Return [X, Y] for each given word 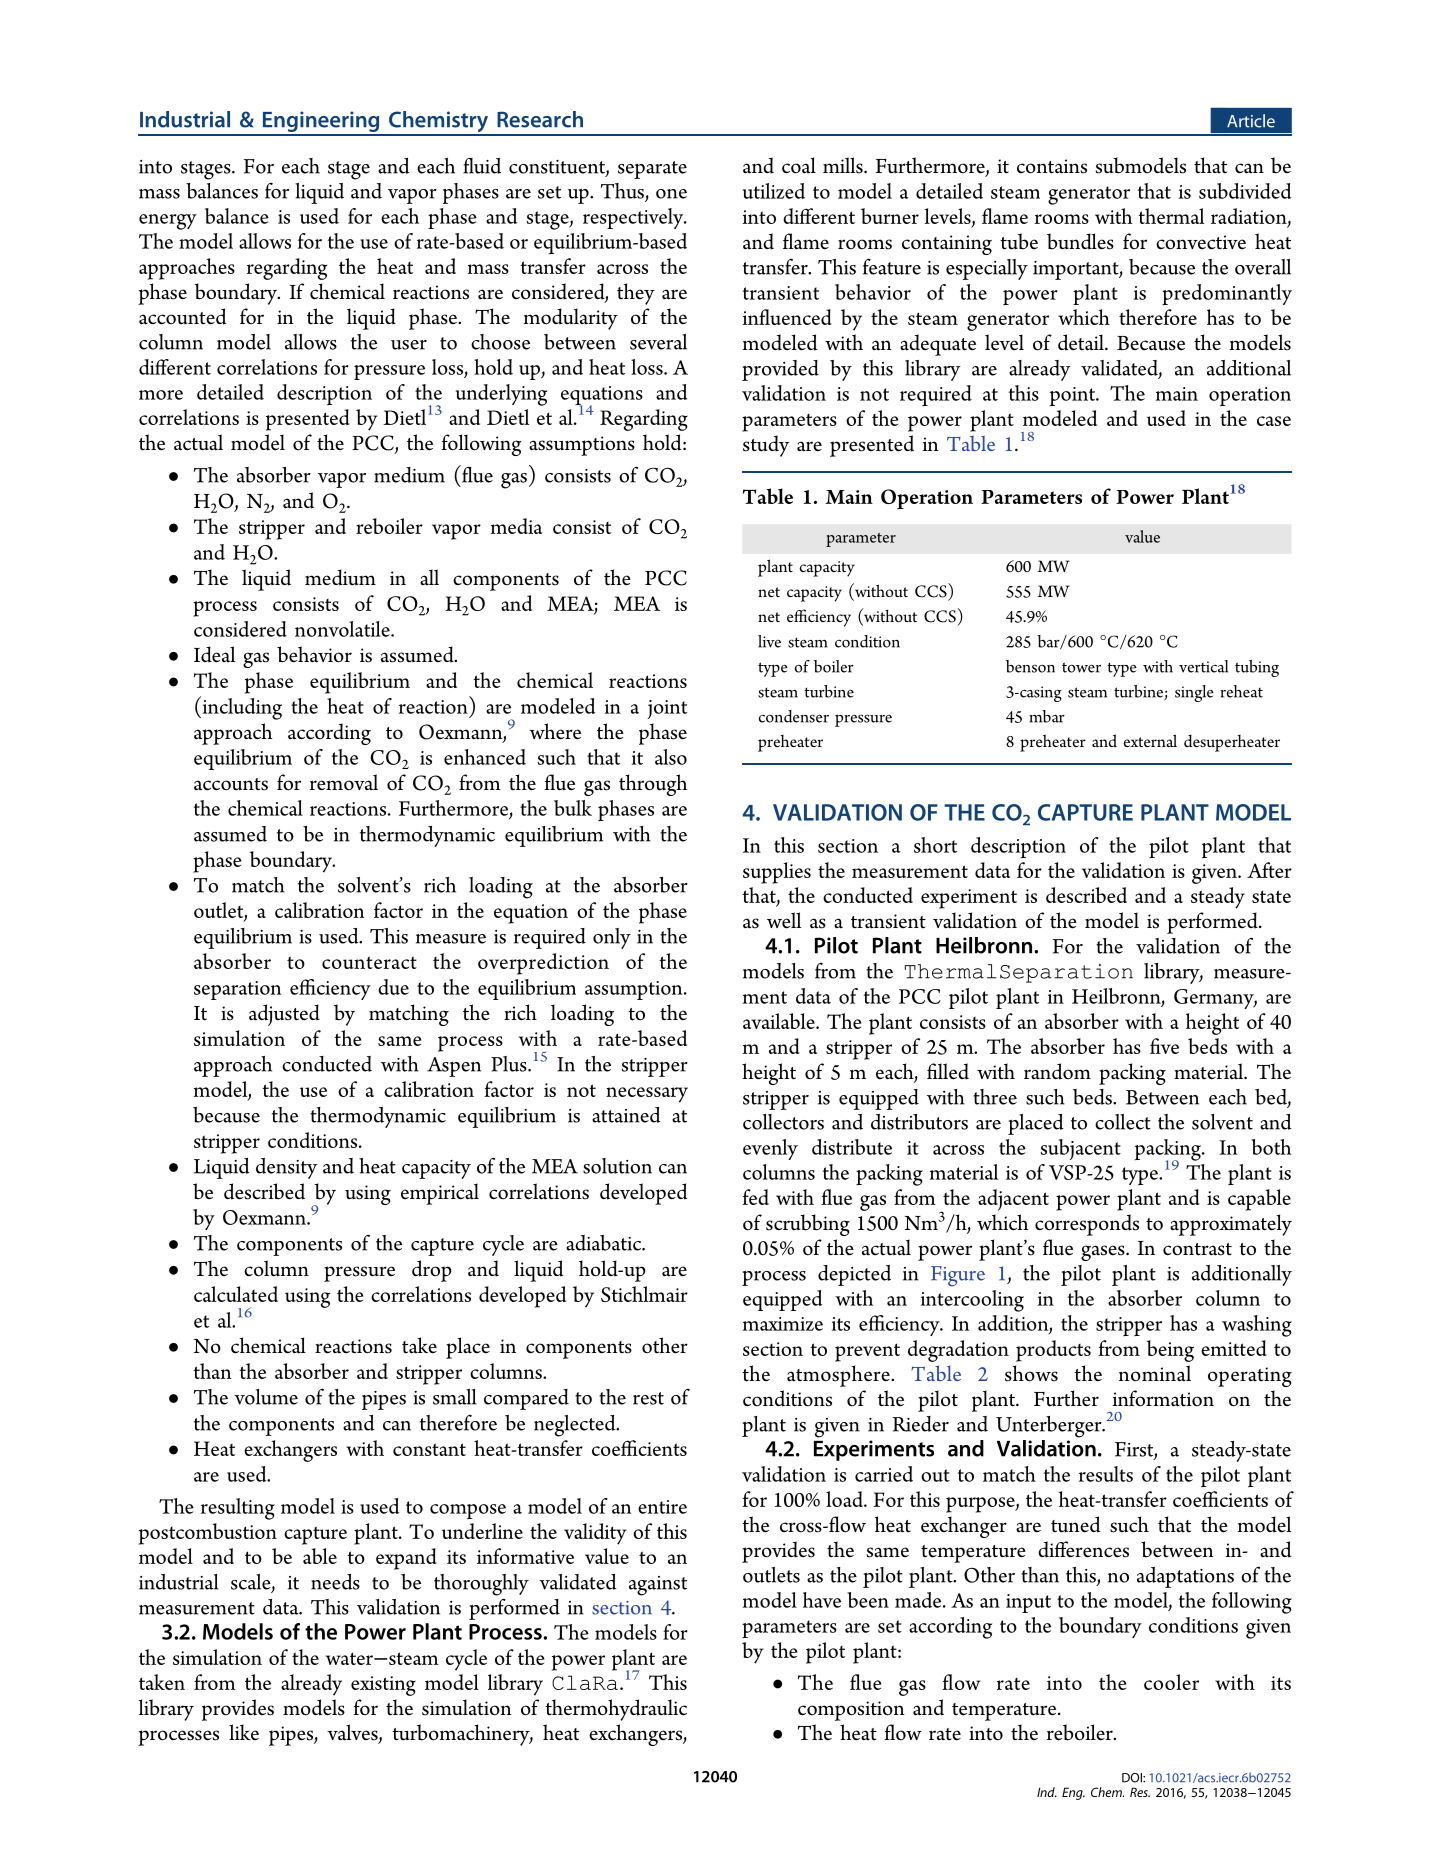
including [241, 708]
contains [1052, 166]
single [1194, 693]
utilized [774, 191]
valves [353, 1733]
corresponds [1087, 1225]
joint [667, 709]
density [287, 1168]
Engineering [321, 123]
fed [755, 1197]
